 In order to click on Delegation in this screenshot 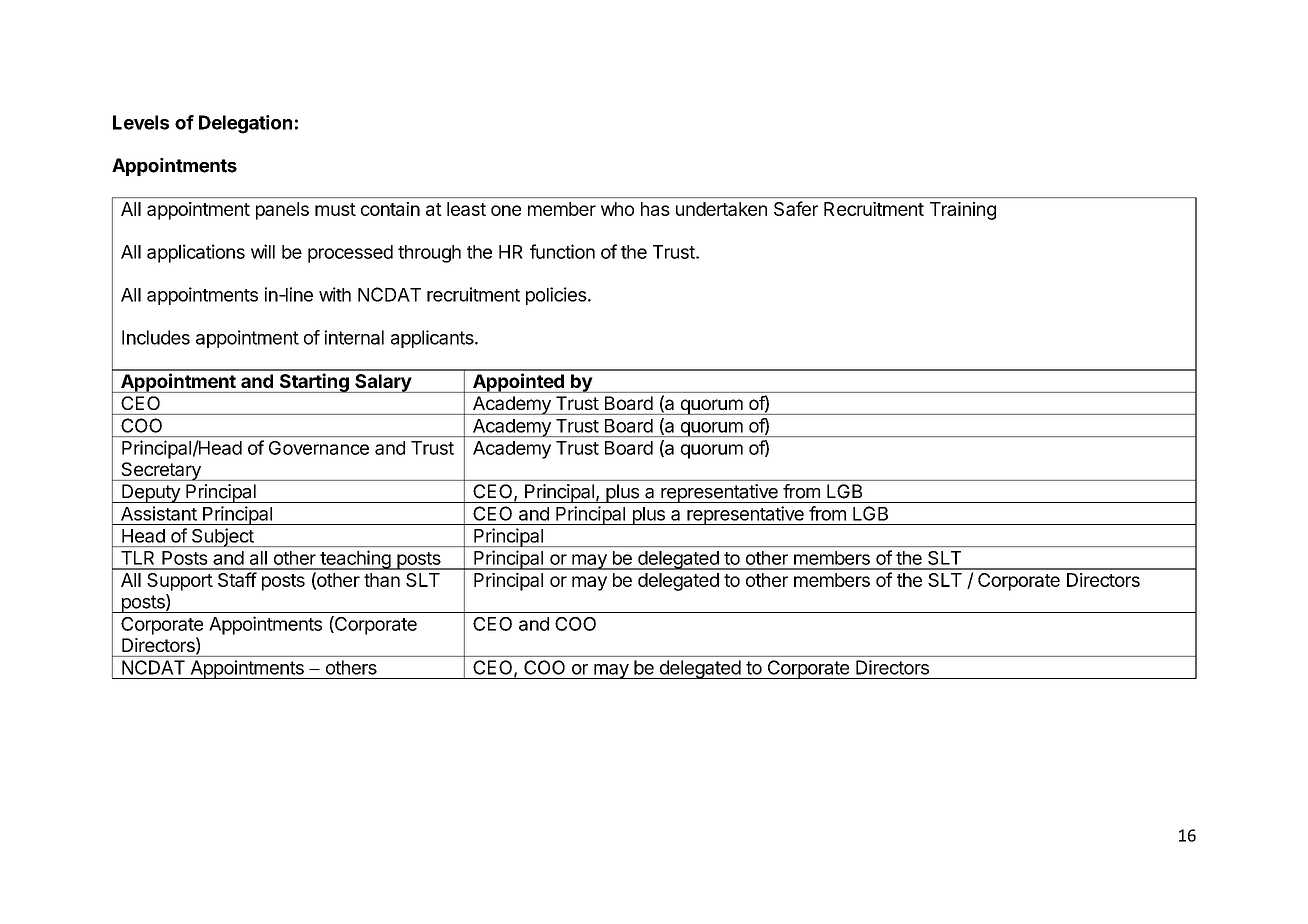, I will do `click(245, 124)`.
